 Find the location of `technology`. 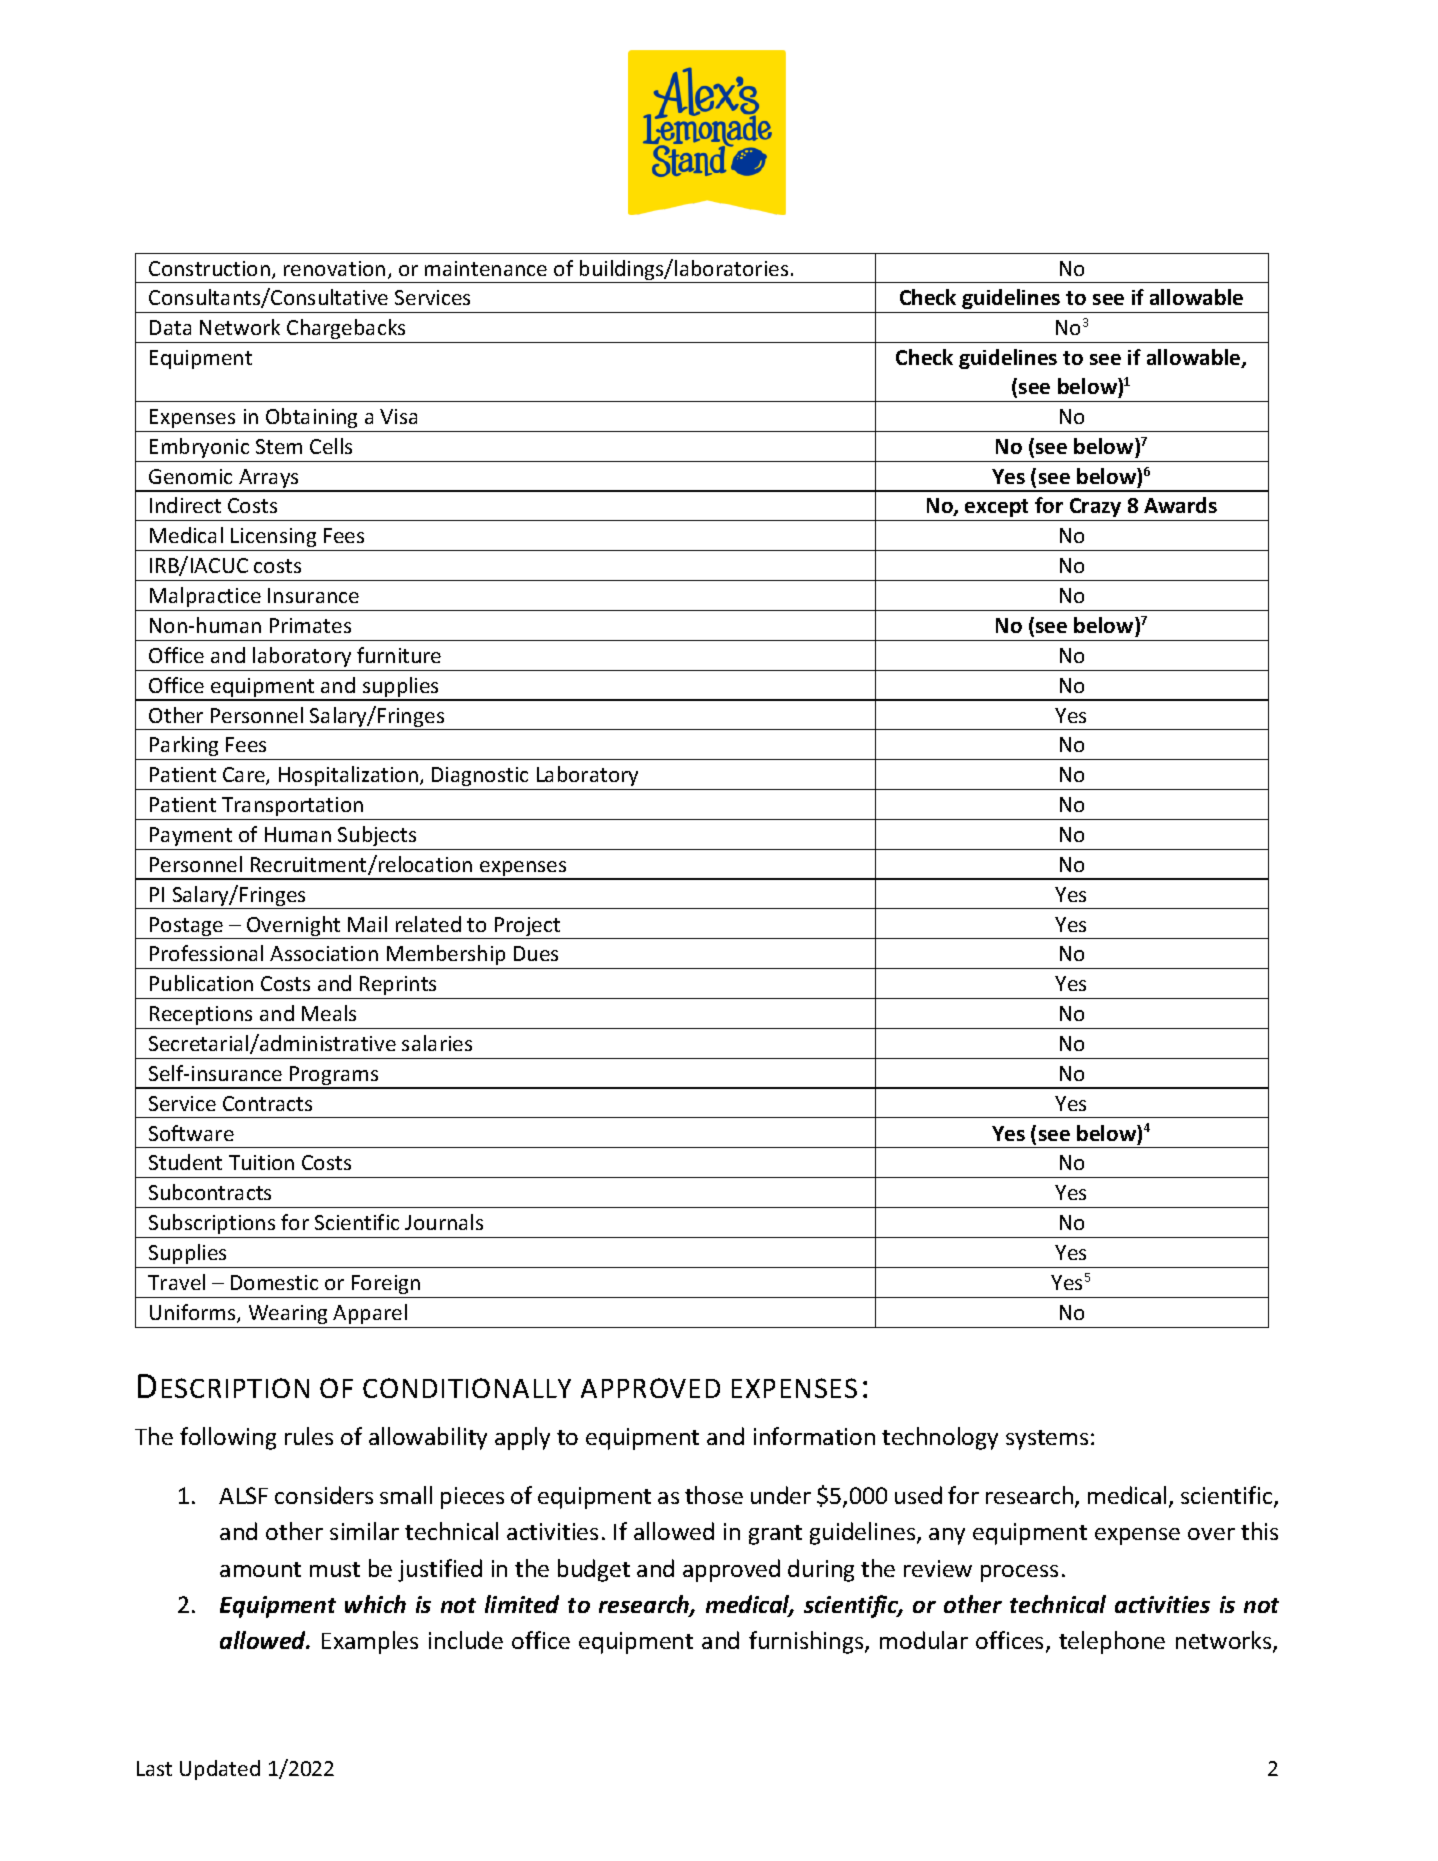

technology is located at coordinates (940, 1438).
